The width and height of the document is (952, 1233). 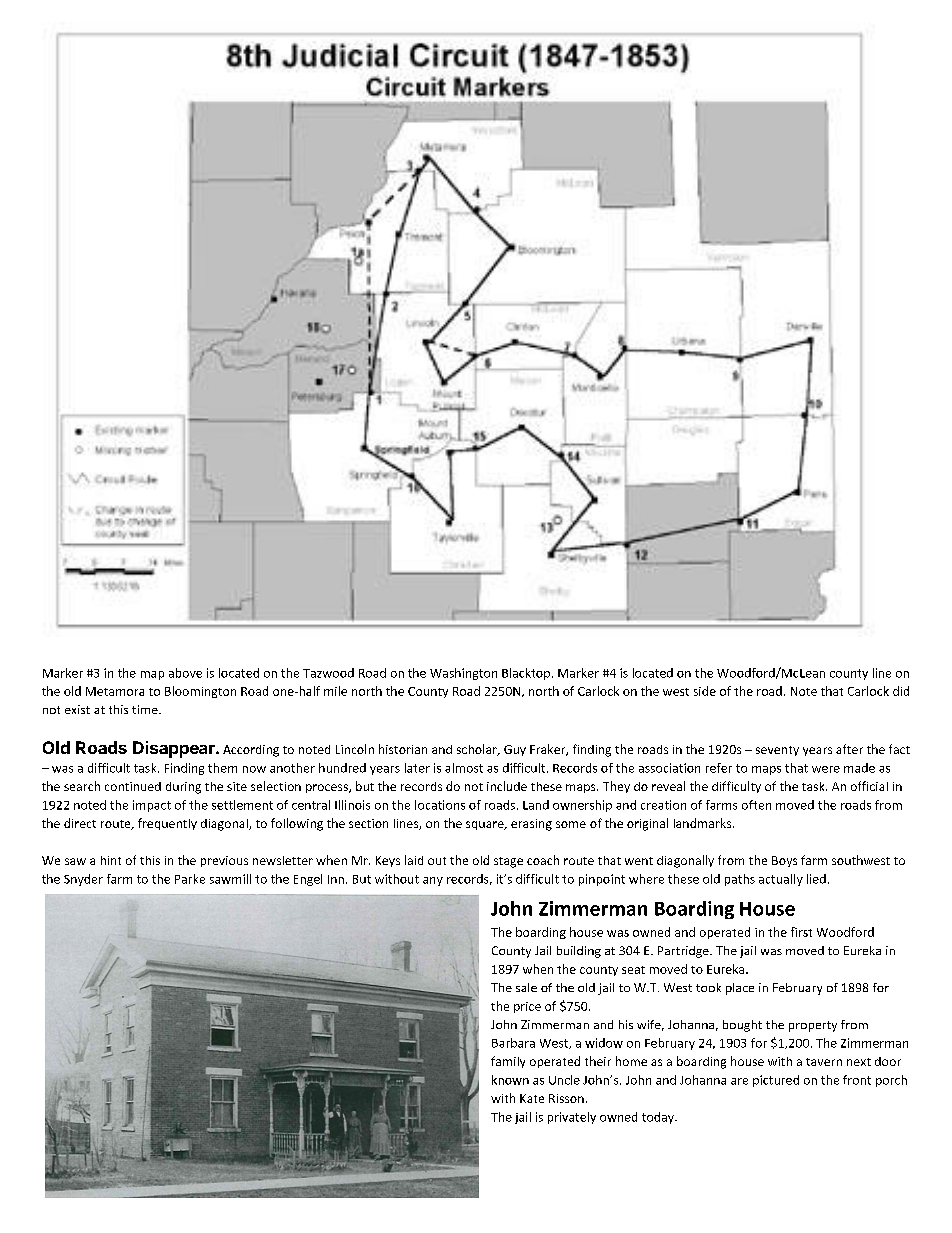 I want to click on Kate, so click(x=532, y=1098).
